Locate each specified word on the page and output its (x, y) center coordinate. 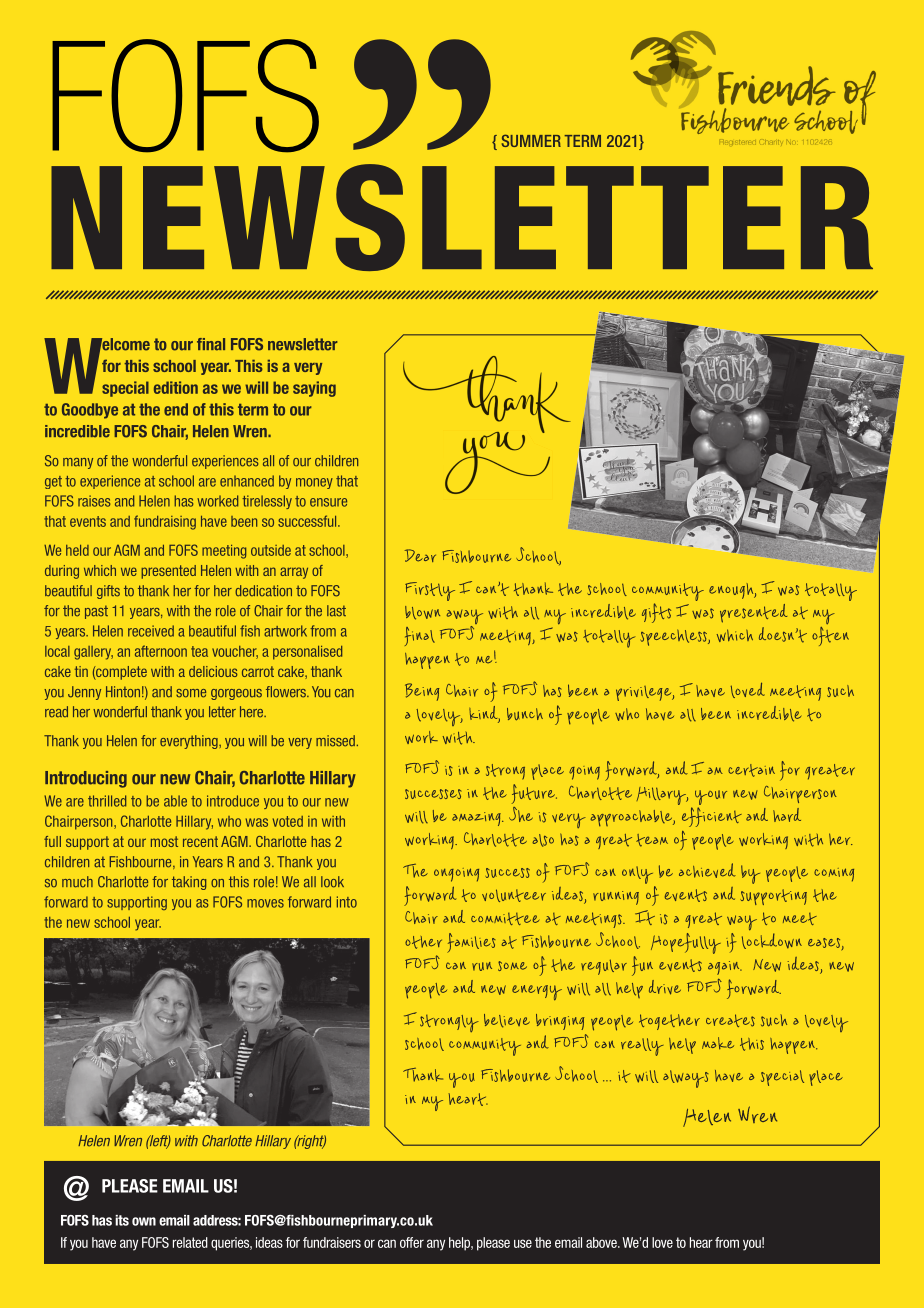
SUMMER (531, 140)
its (122, 1220)
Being (422, 692)
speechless (675, 637)
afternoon (161, 651)
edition (176, 387)
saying (314, 389)
